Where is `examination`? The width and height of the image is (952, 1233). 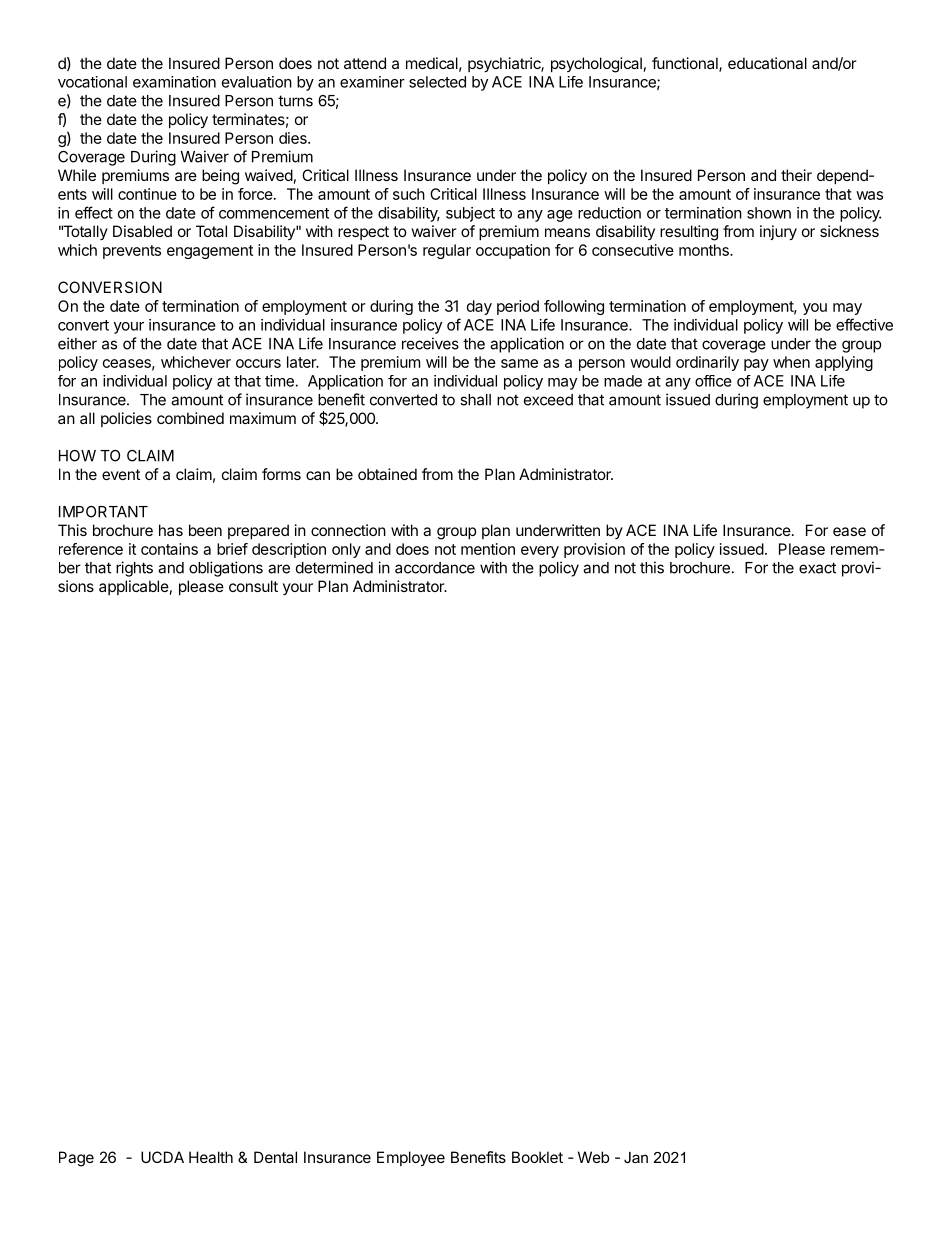 examination is located at coordinates (174, 82).
